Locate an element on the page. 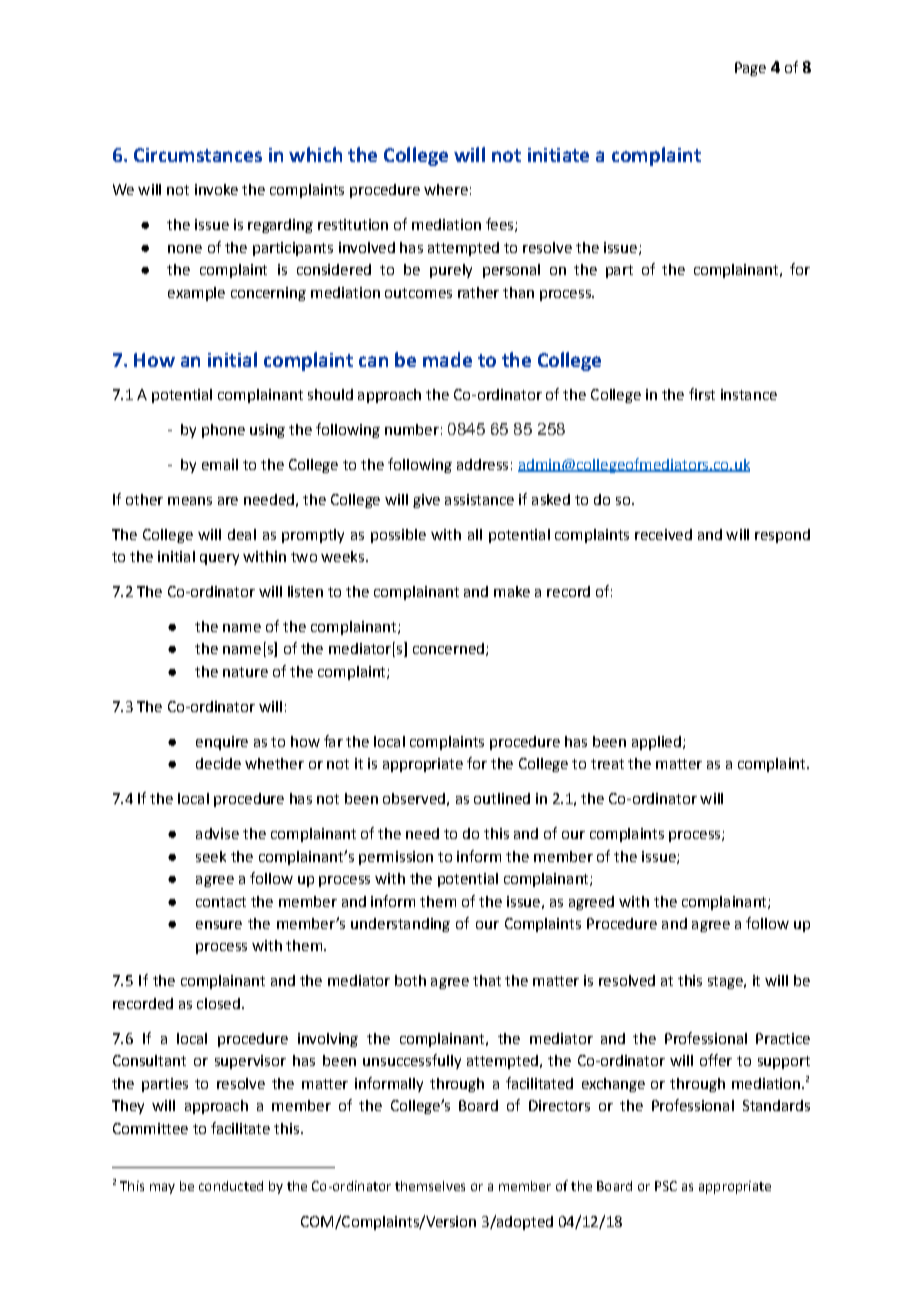  first is located at coordinates (702, 394).
